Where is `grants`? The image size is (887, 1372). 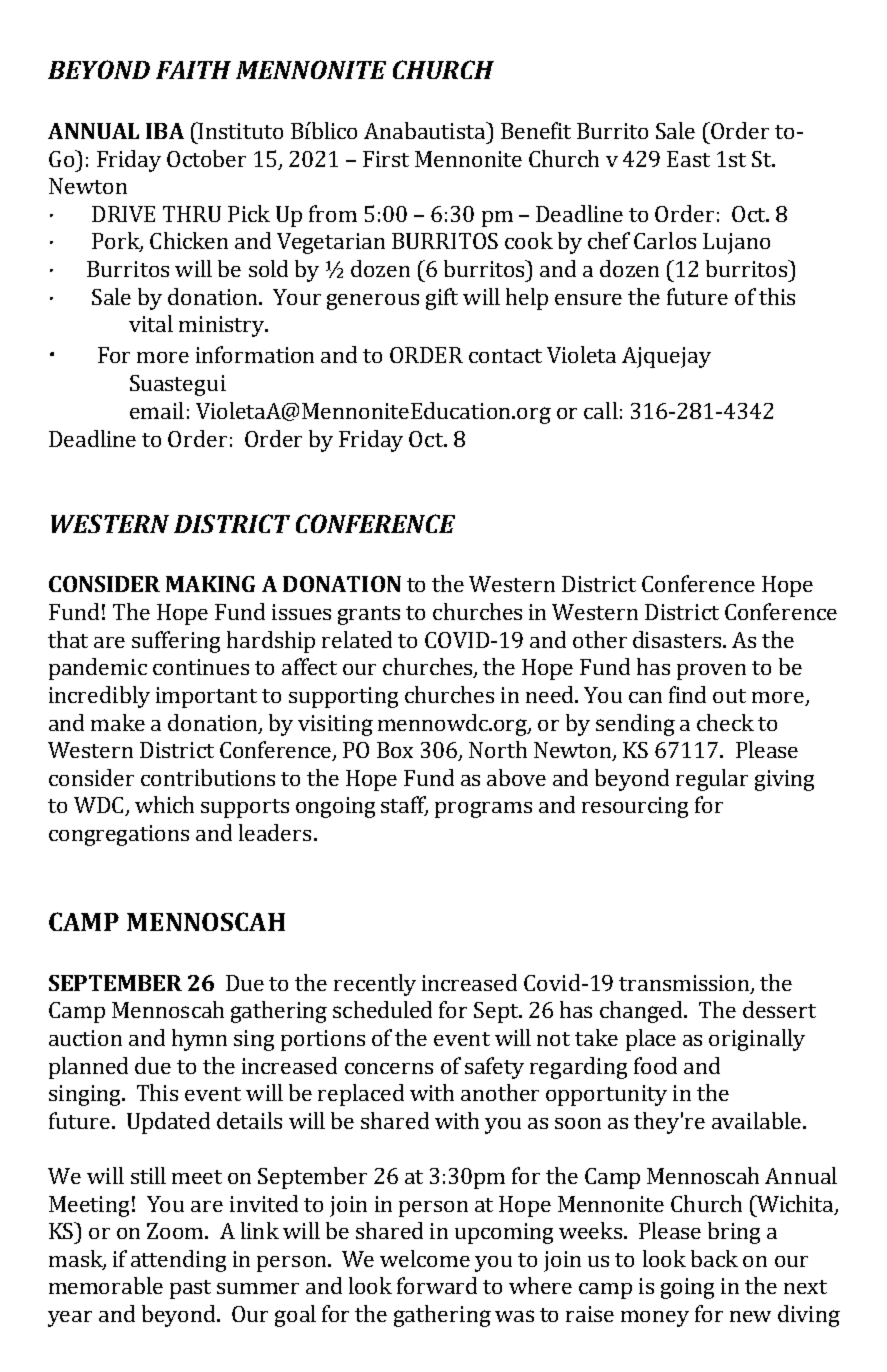 grants is located at coordinates (369, 615).
